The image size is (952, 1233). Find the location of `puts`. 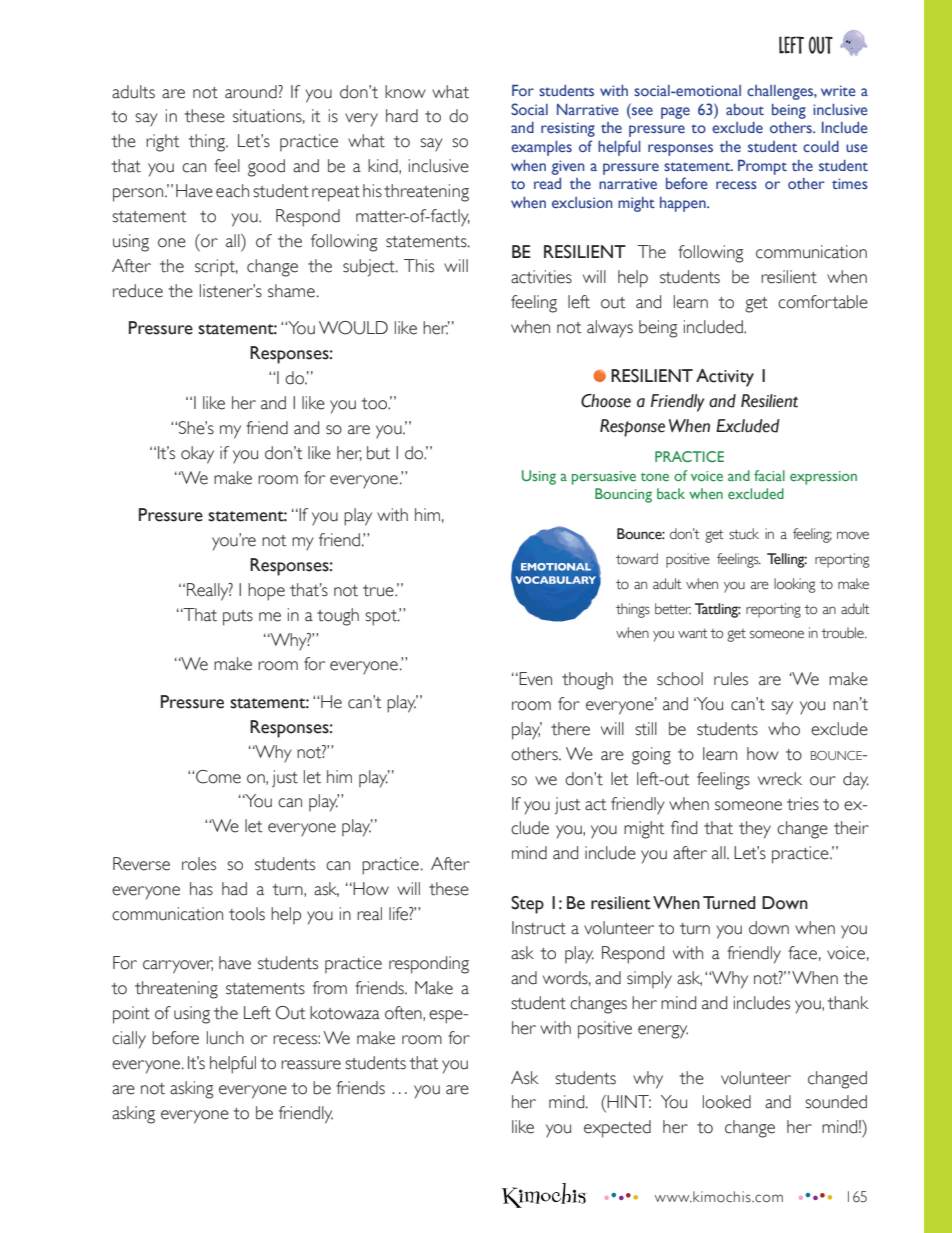

puts is located at coordinates (238, 618).
